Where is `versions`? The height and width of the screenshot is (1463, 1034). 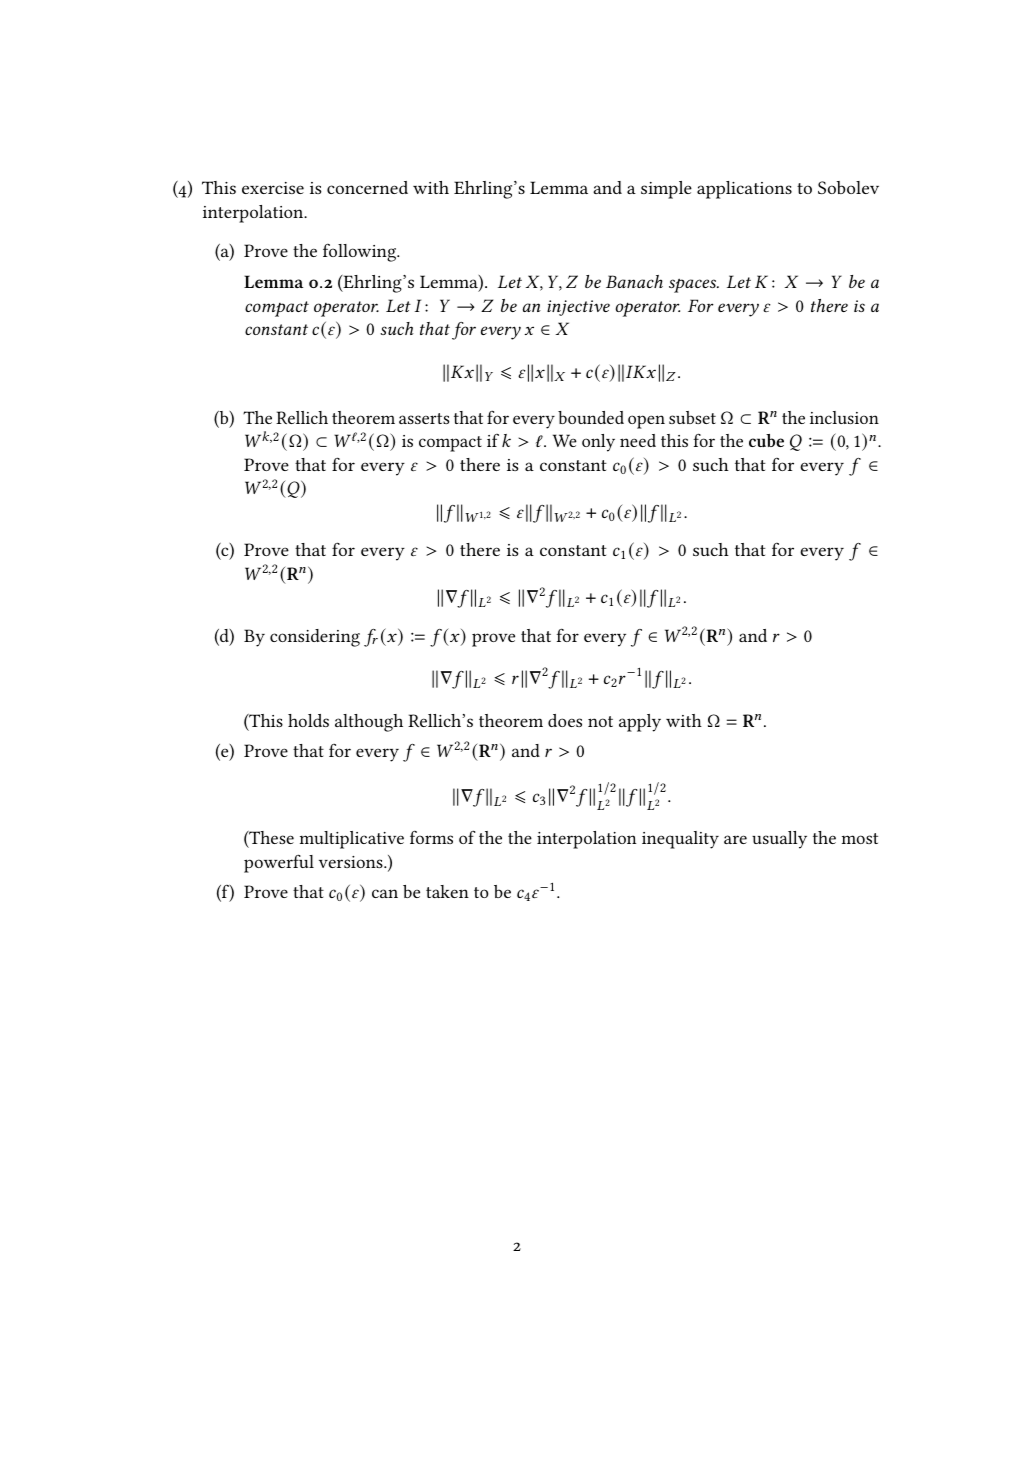
versions is located at coordinates (352, 862).
